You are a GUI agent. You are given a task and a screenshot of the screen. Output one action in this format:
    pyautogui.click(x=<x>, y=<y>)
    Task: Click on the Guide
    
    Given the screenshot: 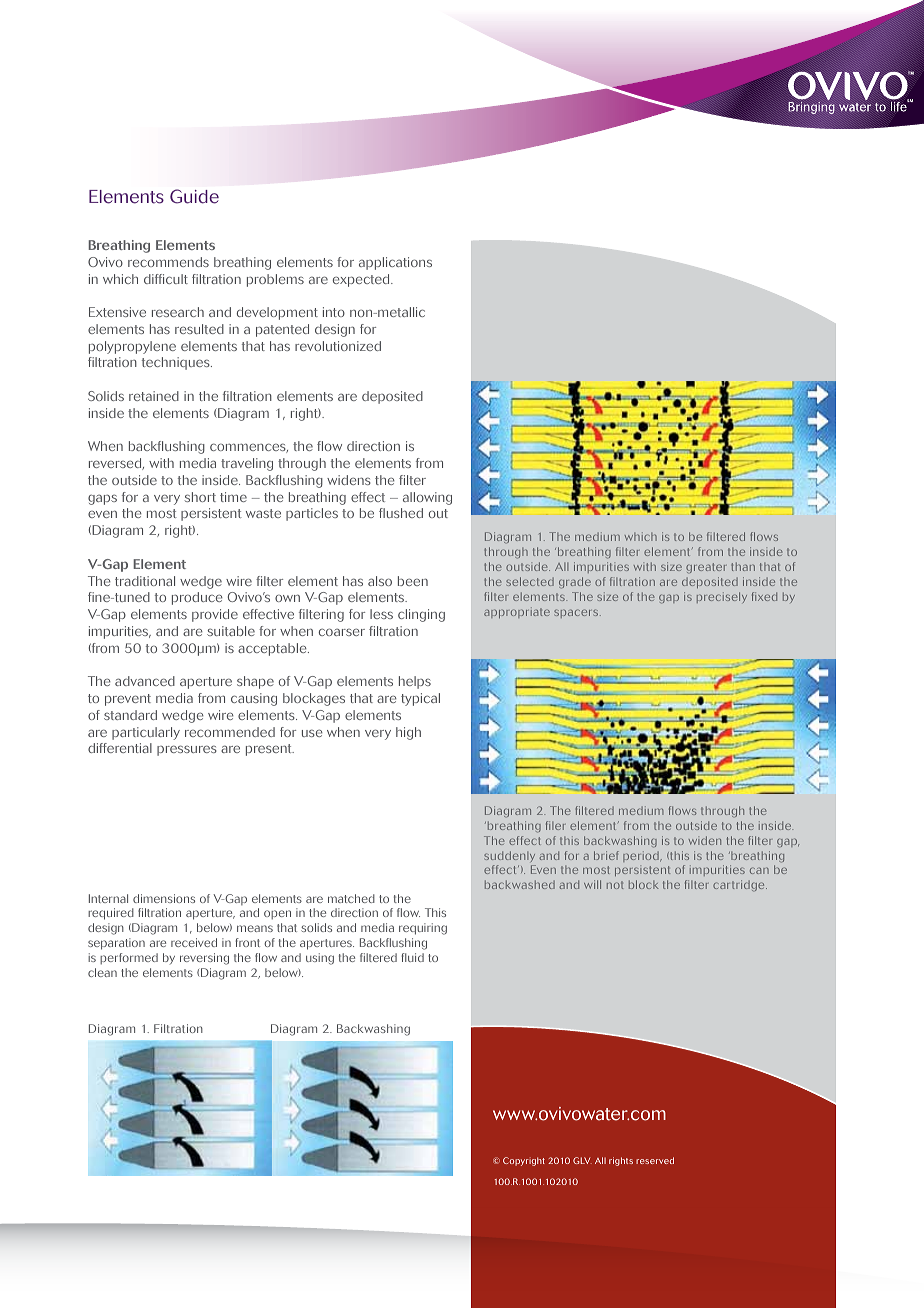 What is the action you would take?
    pyautogui.click(x=194, y=196)
